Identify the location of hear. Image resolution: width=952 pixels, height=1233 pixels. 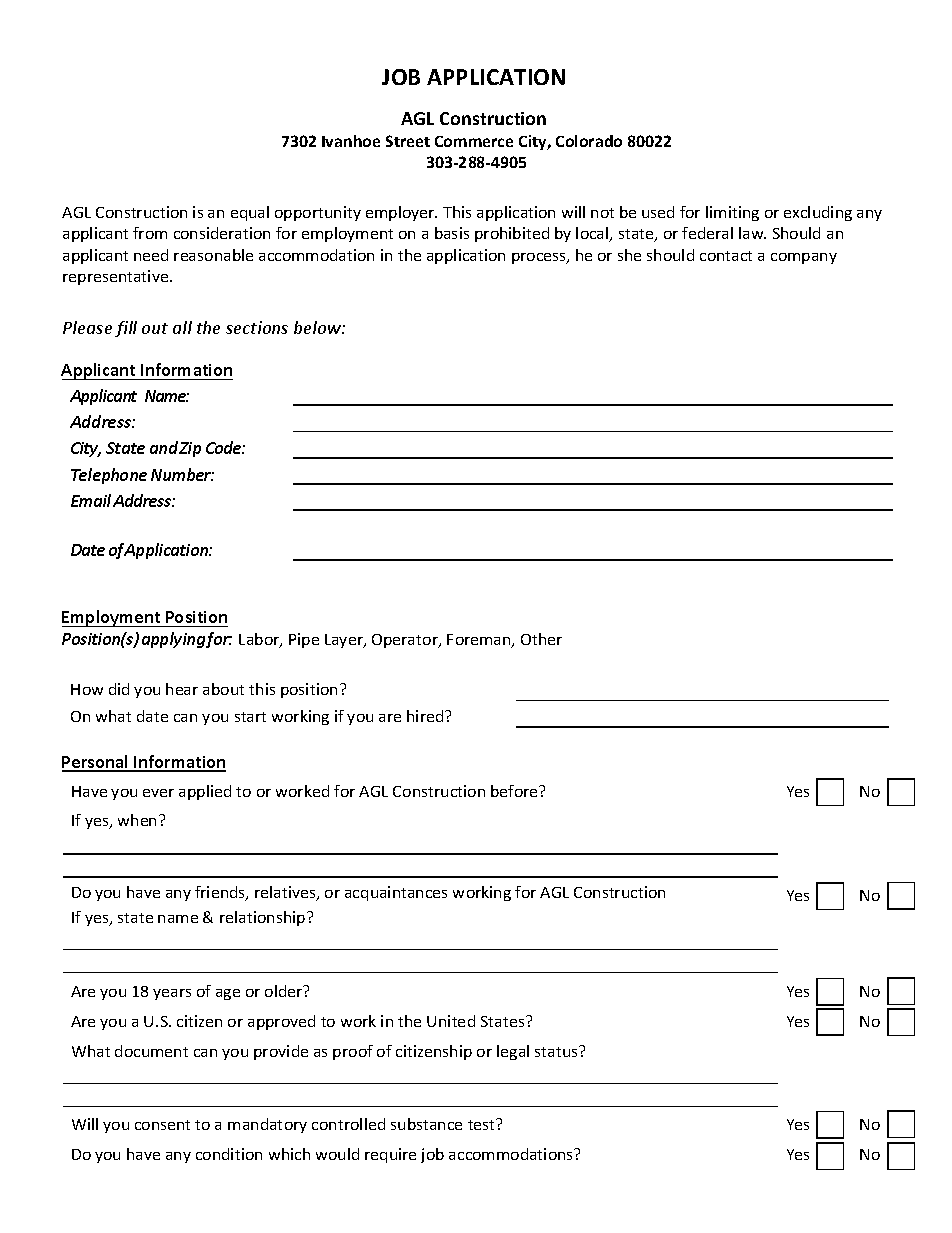
(182, 689).
